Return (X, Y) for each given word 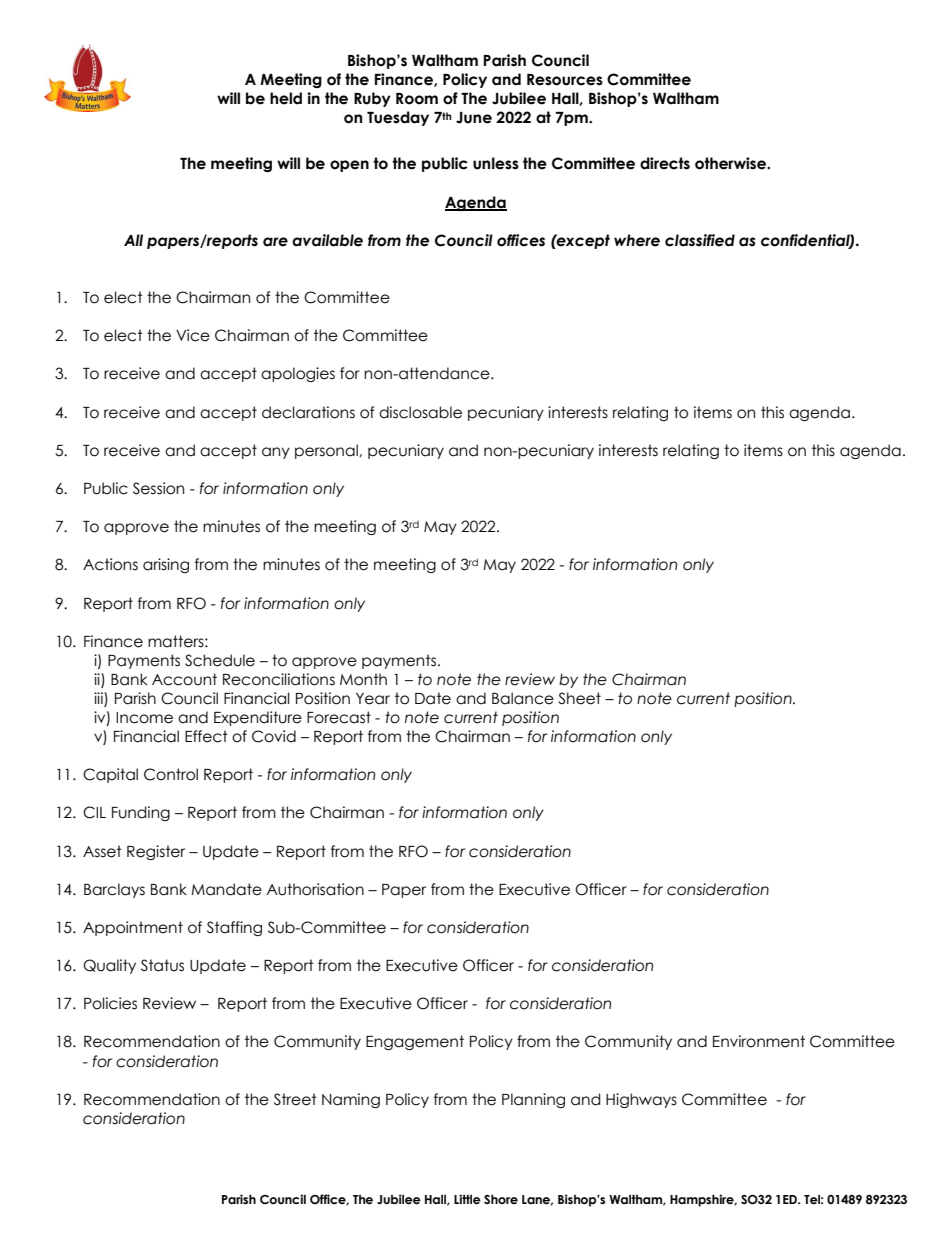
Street (295, 1099)
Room (417, 99)
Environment (759, 1041)
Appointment (133, 928)
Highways (641, 1100)
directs (665, 163)
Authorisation (315, 889)
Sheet (579, 698)
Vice (193, 335)
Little (467, 1199)
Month (363, 679)
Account (184, 679)
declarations (308, 412)
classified (700, 240)
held (286, 98)
